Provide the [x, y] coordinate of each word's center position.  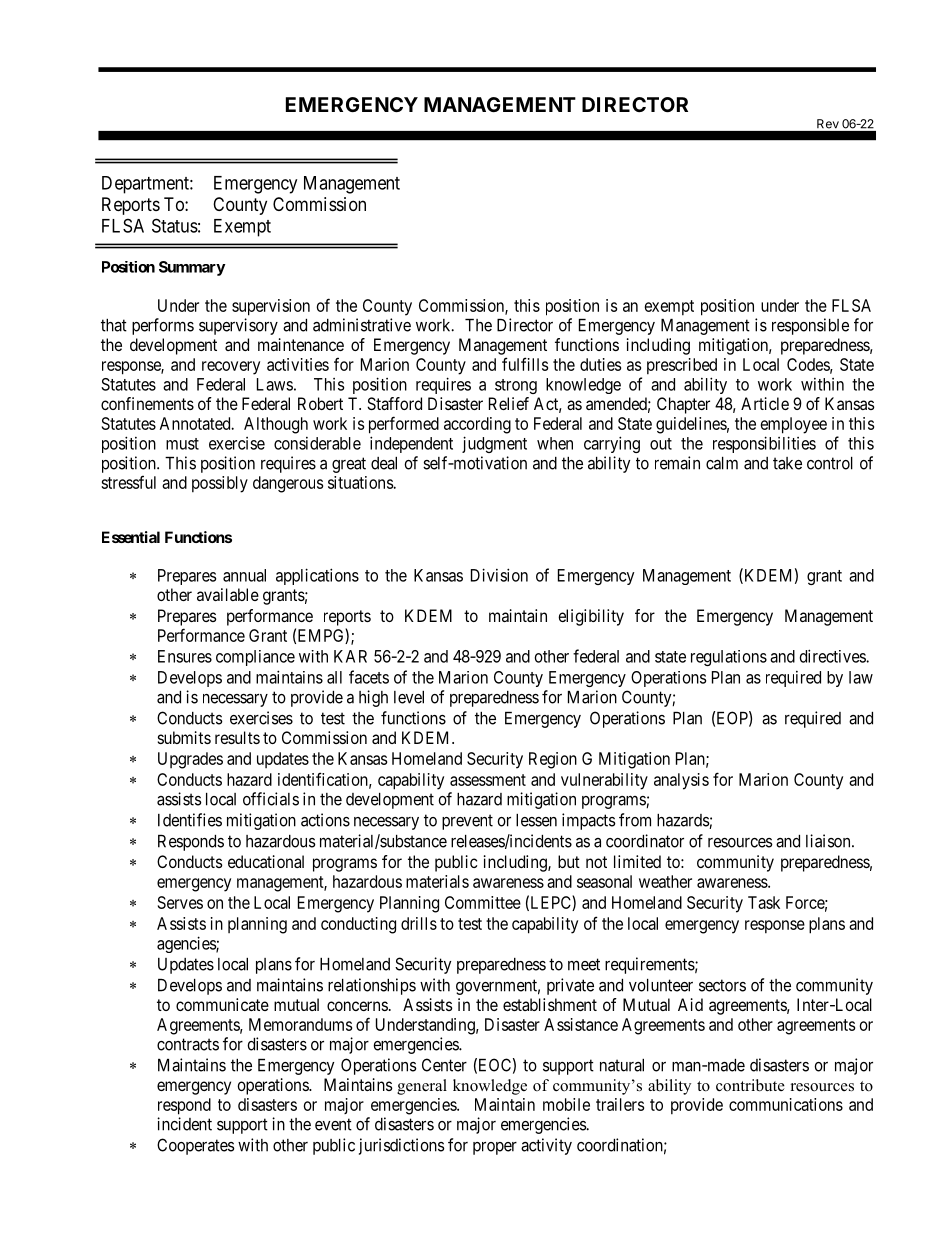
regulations [729, 658]
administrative [362, 325]
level [409, 697]
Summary [192, 268]
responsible [810, 326]
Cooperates [196, 1146]
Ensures [185, 656]
